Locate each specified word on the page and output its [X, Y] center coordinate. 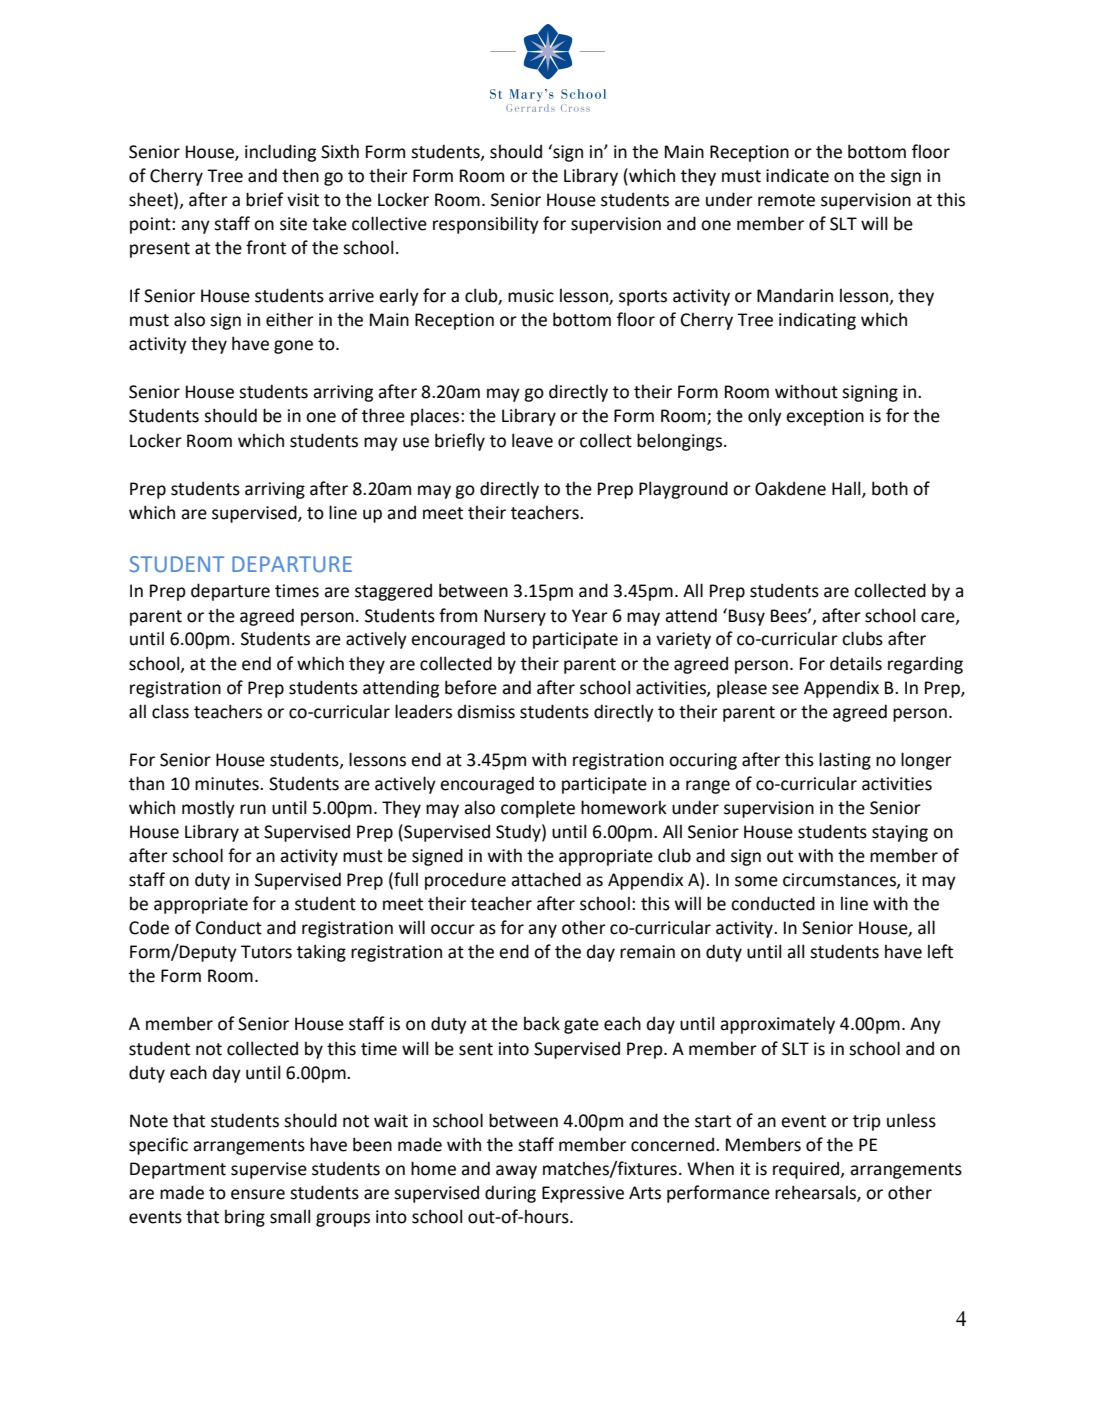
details [856, 663]
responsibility [486, 225]
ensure [258, 1194]
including [280, 153]
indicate [797, 175]
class [170, 711]
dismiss [486, 711]
